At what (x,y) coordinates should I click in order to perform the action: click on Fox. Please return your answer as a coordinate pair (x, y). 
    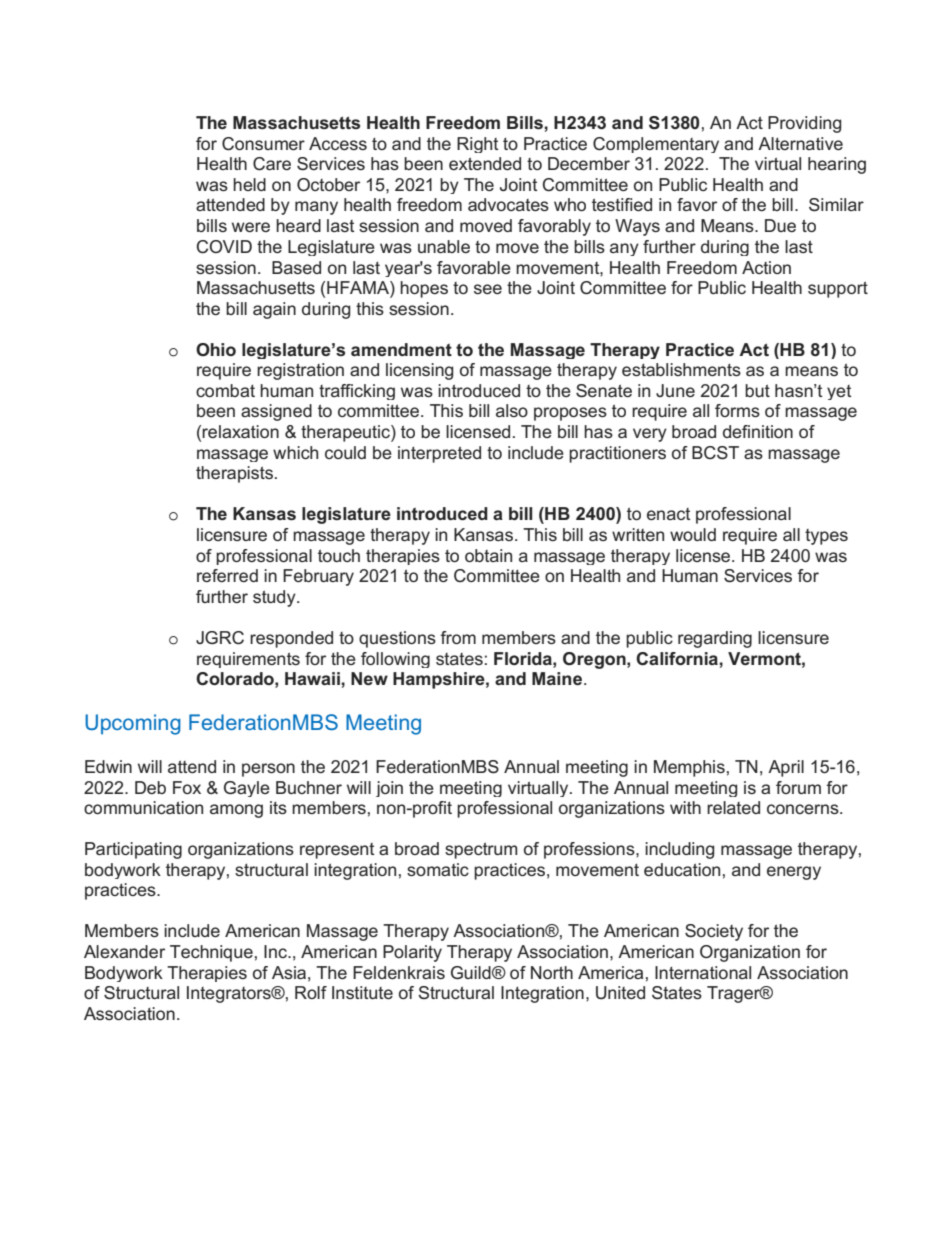
    Looking at the image, I should click on (187, 787).
